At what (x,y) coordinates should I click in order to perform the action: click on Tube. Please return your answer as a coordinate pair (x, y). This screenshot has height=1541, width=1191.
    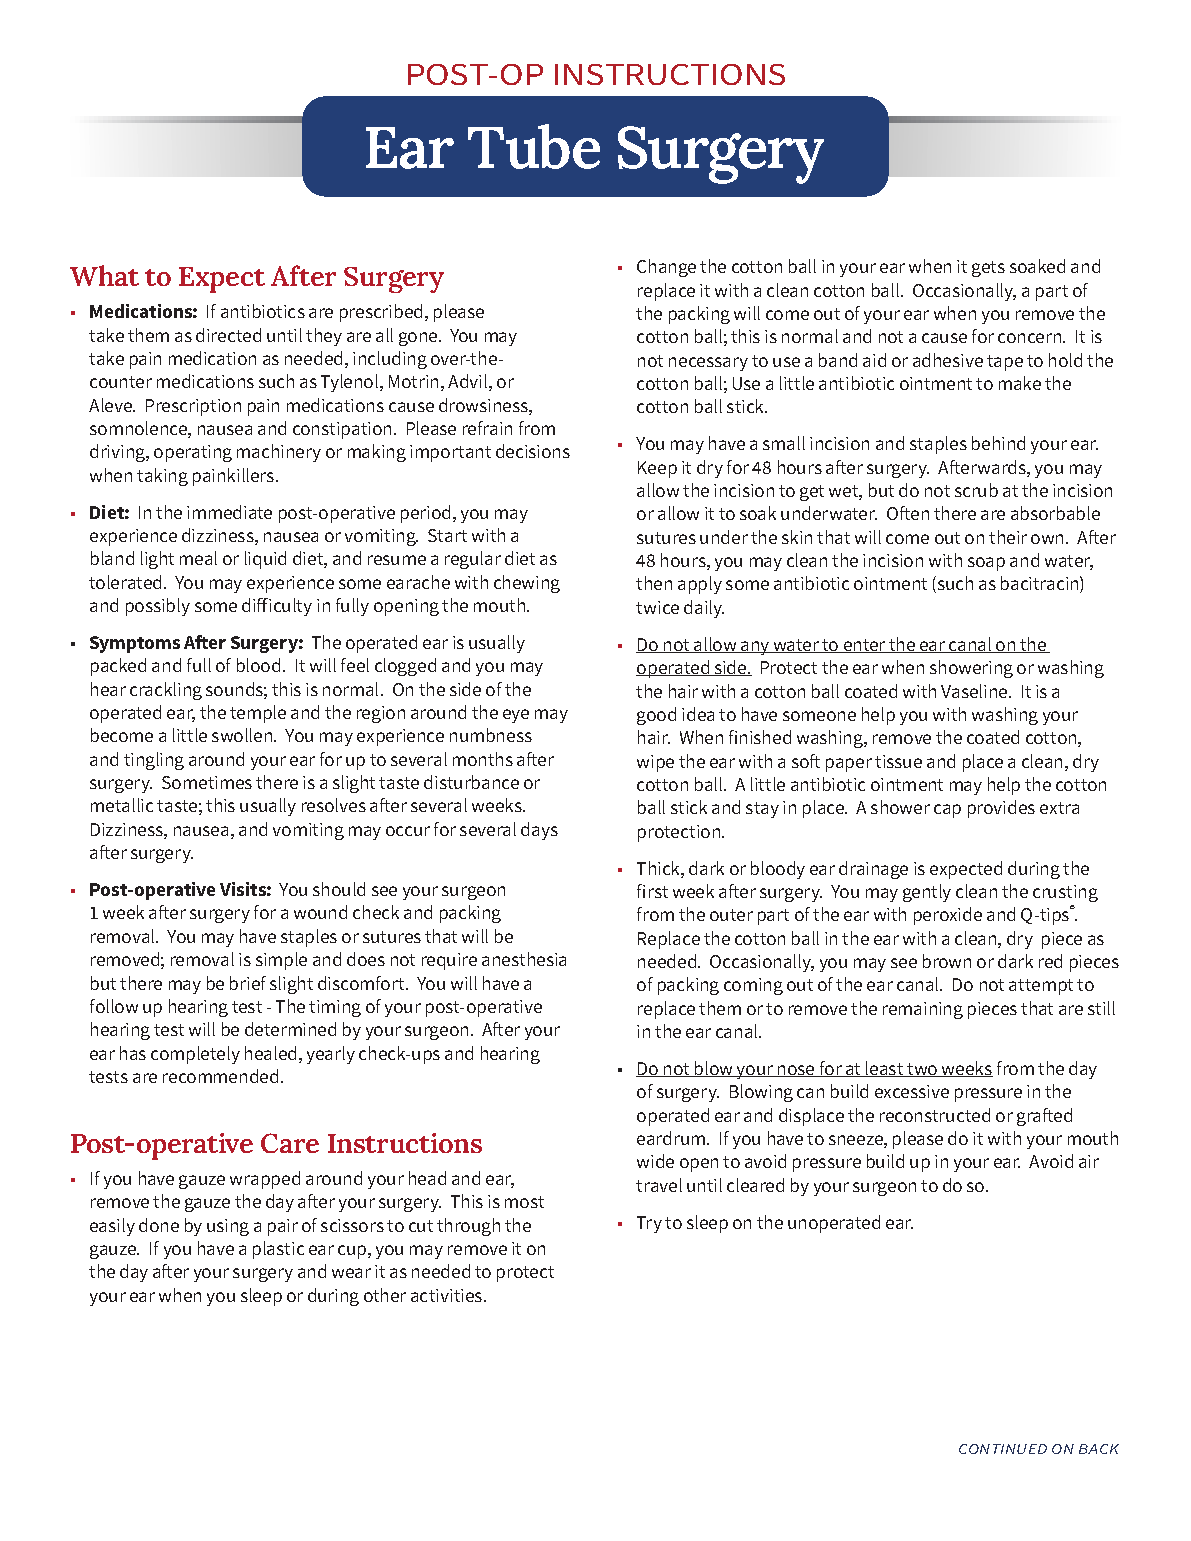
    Looking at the image, I should click on (534, 146).
